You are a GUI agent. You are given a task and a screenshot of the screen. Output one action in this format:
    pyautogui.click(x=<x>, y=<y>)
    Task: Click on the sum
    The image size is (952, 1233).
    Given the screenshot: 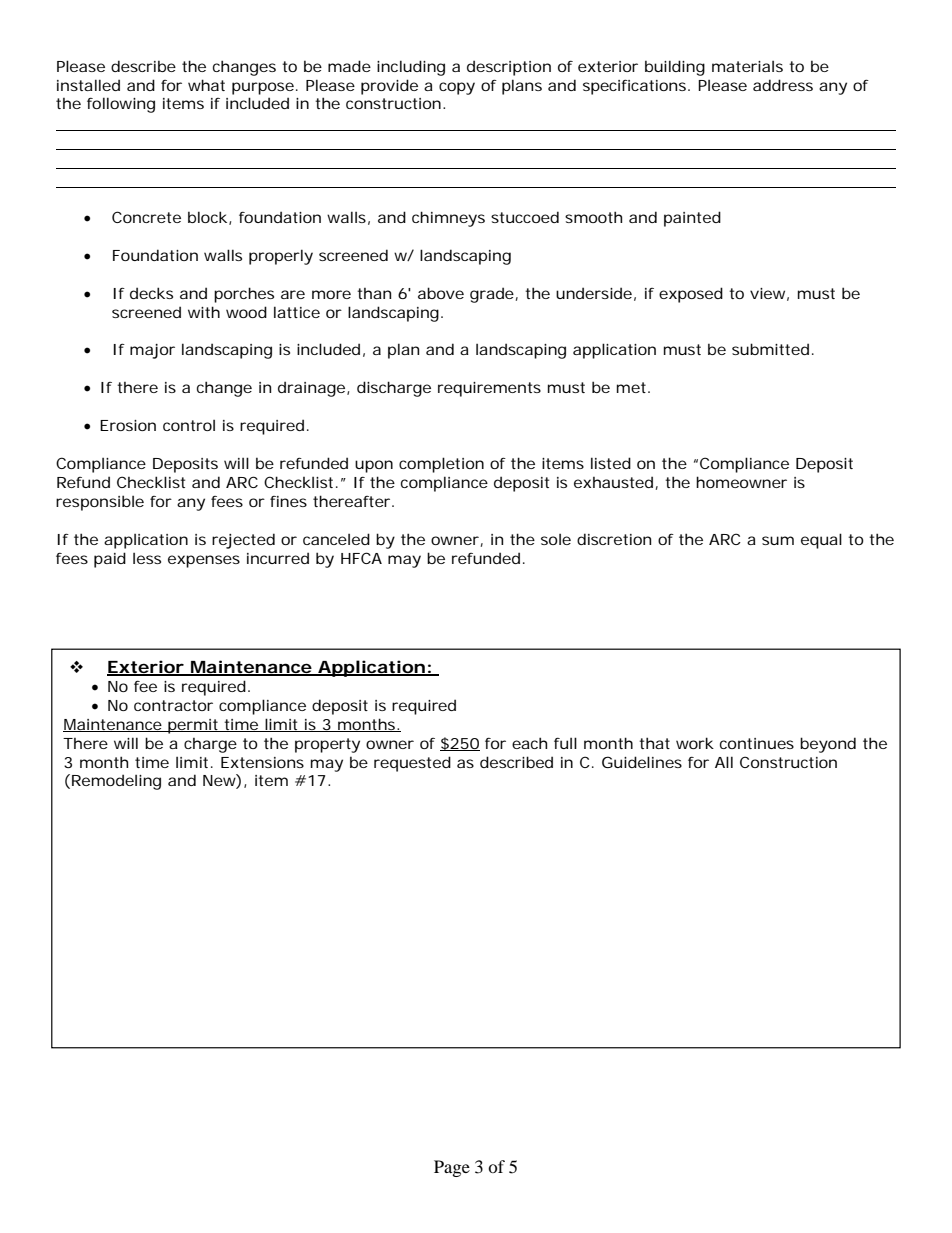 What is the action you would take?
    pyautogui.click(x=778, y=540)
